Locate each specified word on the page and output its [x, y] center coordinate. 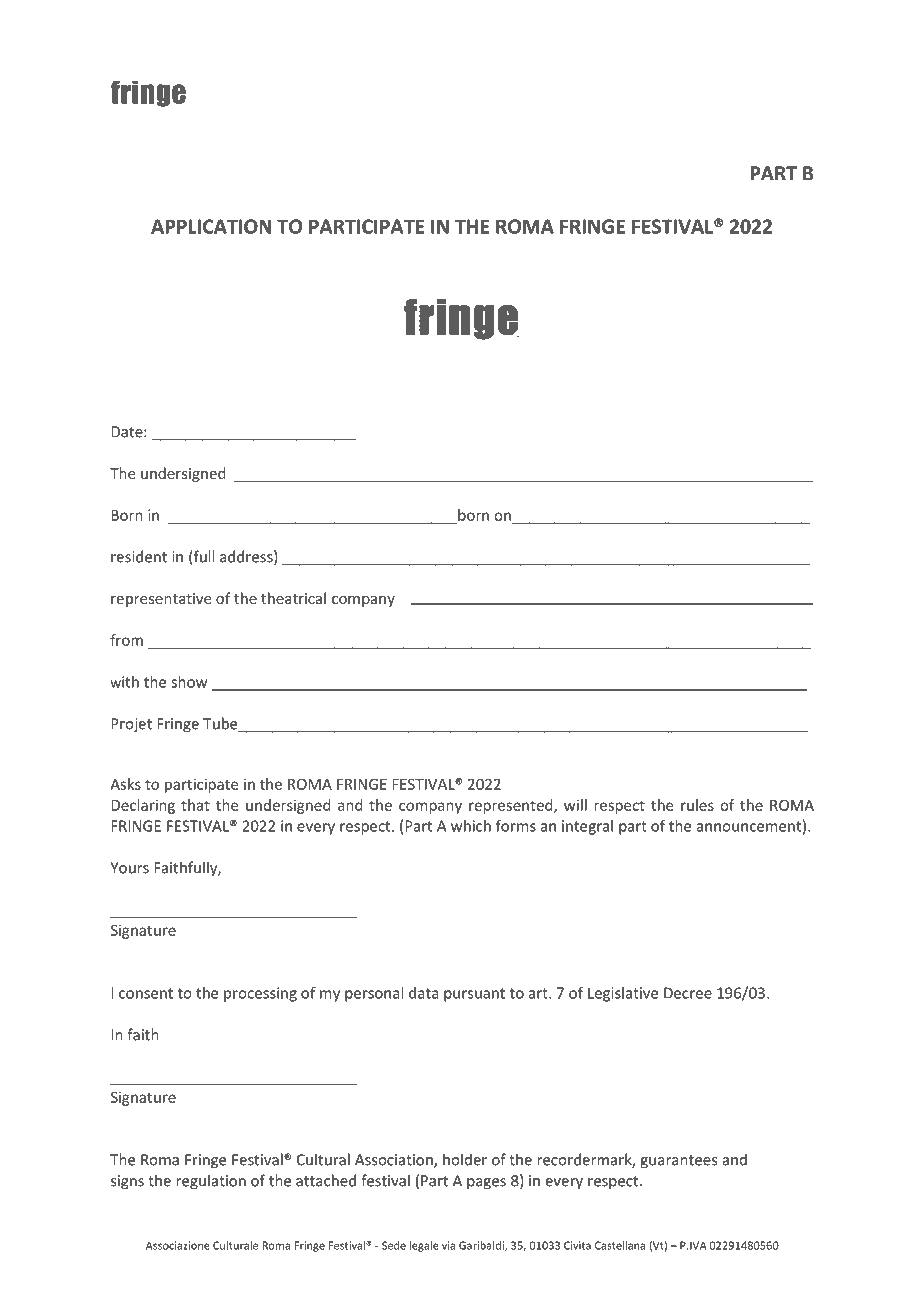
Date [128, 432]
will [575, 805]
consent [146, 993]
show [189, 682]
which [471, 826]
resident [139, 556]
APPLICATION [211, 226]
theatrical [293, 598]
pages [486, 1184]
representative [161, 600]
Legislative [623, 994]
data [424, 993]
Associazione [178, 1245]
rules [697, 805]
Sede [394, 1245]
